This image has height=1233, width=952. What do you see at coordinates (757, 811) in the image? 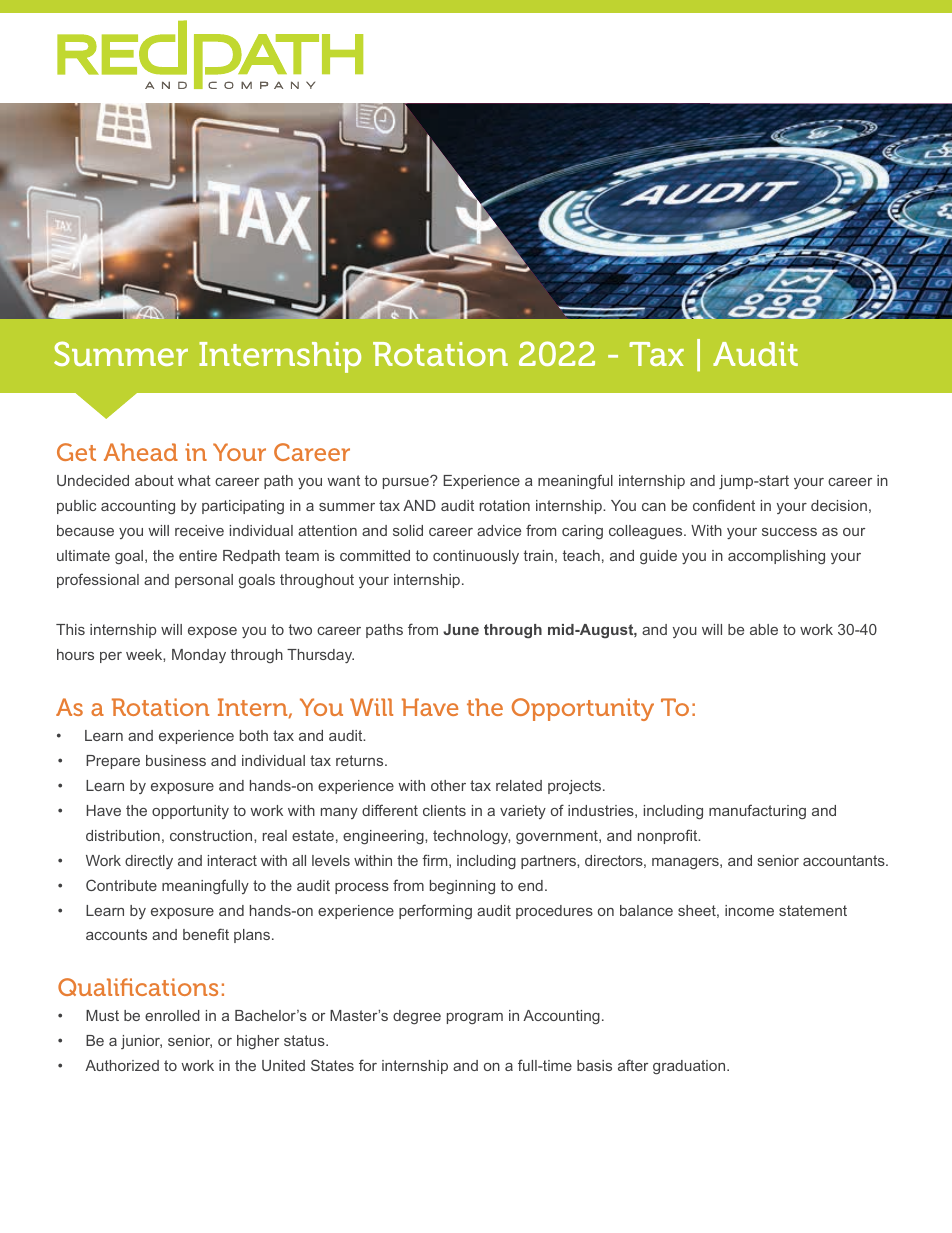
I see `manufacturing` at bounding box center [757, 811].
